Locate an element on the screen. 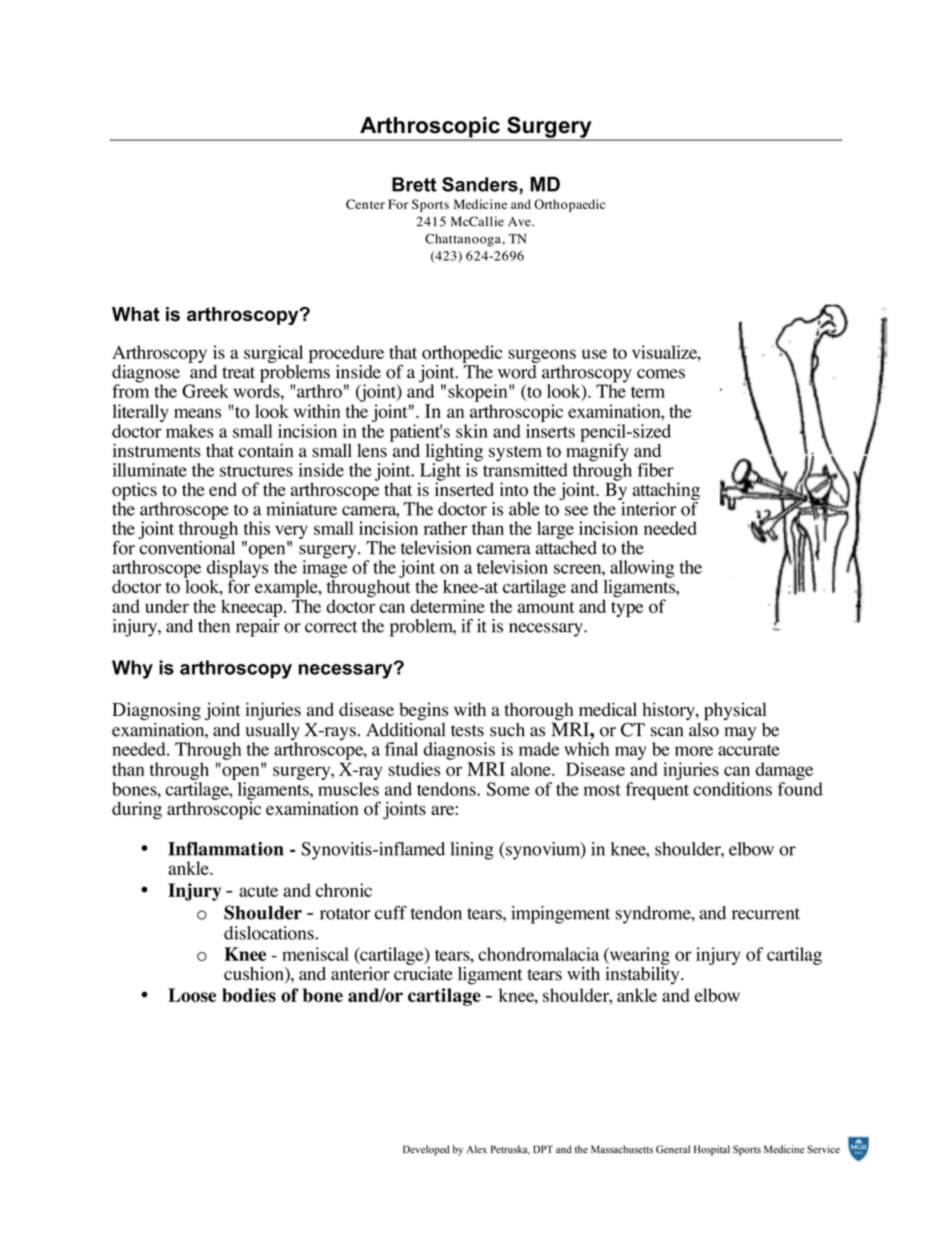 The width and height of the screenshot is (952, 1233). Chattanooga is located at coordinates (464, 240).
